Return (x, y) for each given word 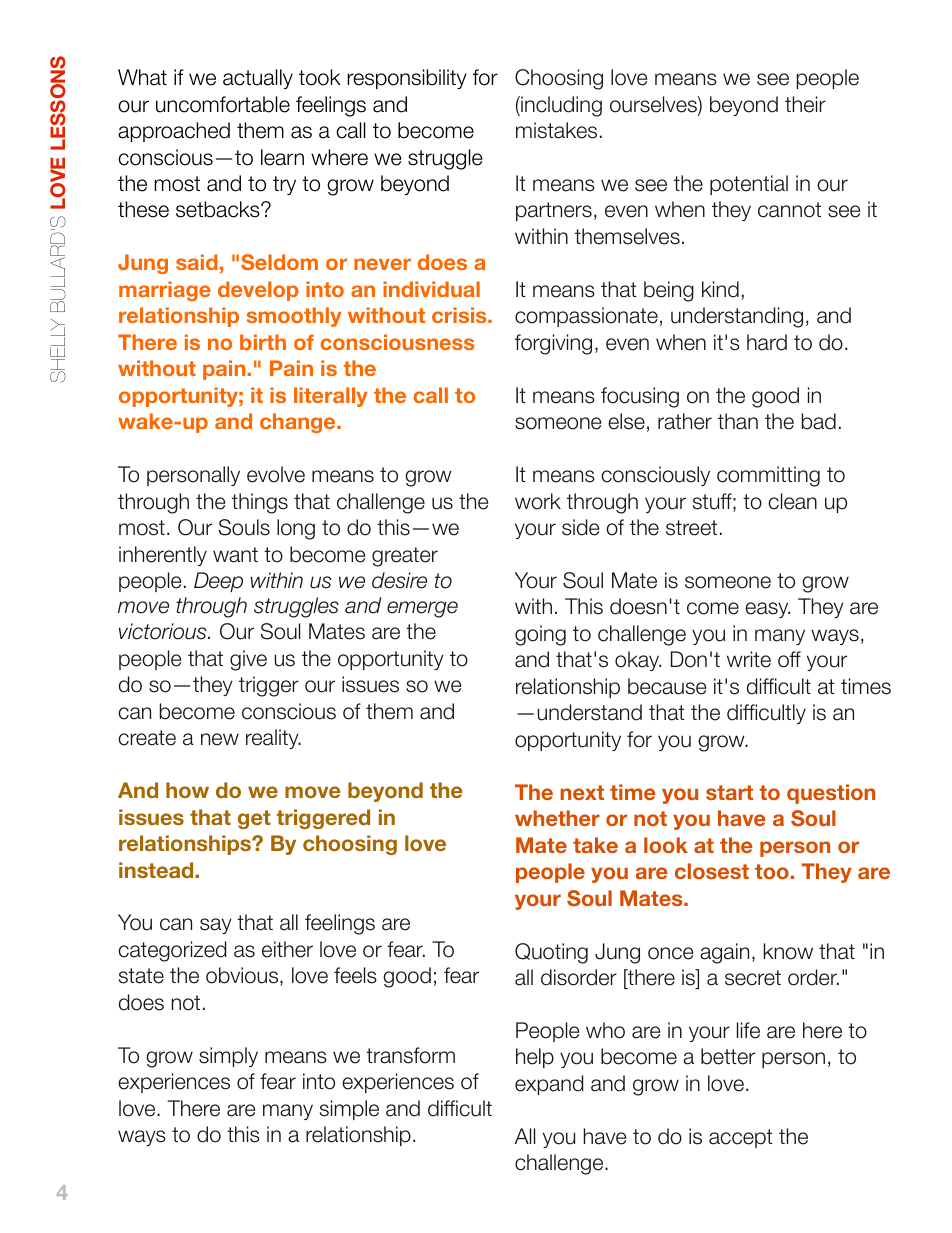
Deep (218, 582)
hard (767, 342)
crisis (460, 315)
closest (712, 871)
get (254, 819)
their (805, 104)
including (560, 106)
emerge (422, 609)
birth (263, 342)
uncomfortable (223, 104)
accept (741, 1138)
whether (557, 818)
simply (228, 1057)
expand (549, 1085)
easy (767, 610)
